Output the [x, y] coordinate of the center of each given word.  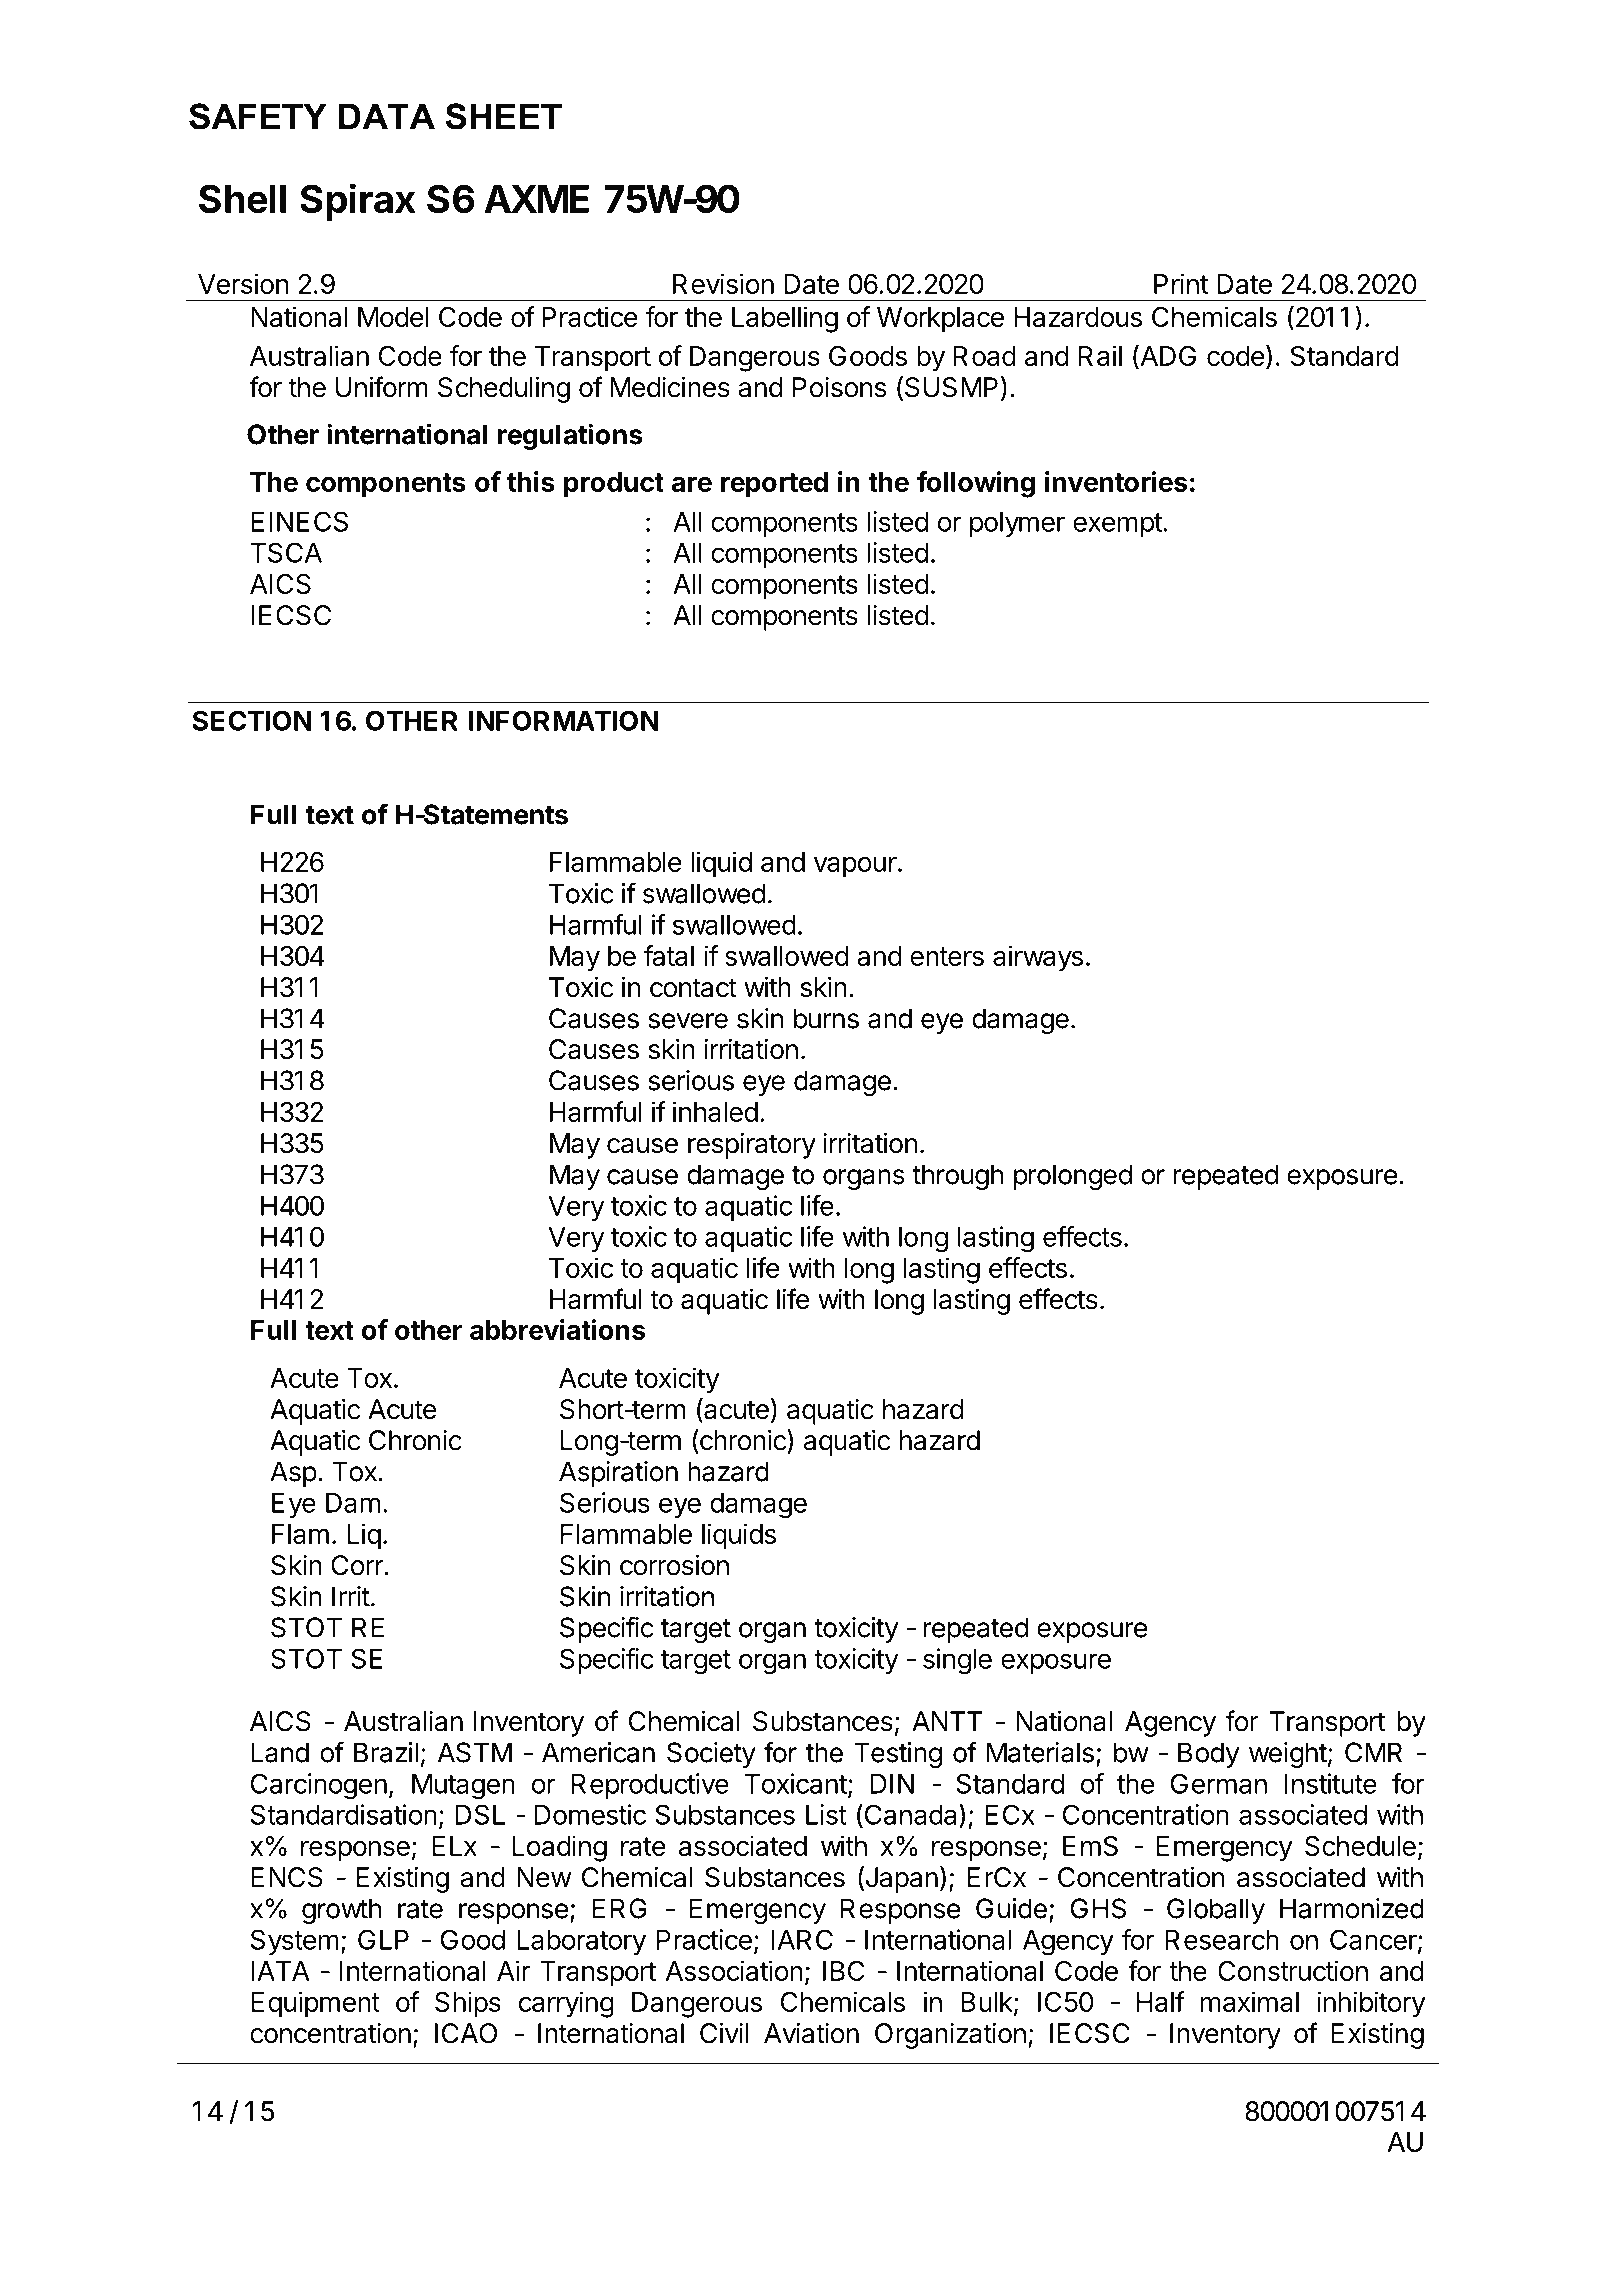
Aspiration [618, 1474]
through [957, 1177]
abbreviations [557, 1329]
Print [1181, 283]
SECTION [252, 720]
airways [1038, 958]
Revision [723, 283]
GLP [383, 1939]
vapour [855, 867]
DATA [387, 116]
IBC [844, 1971]
